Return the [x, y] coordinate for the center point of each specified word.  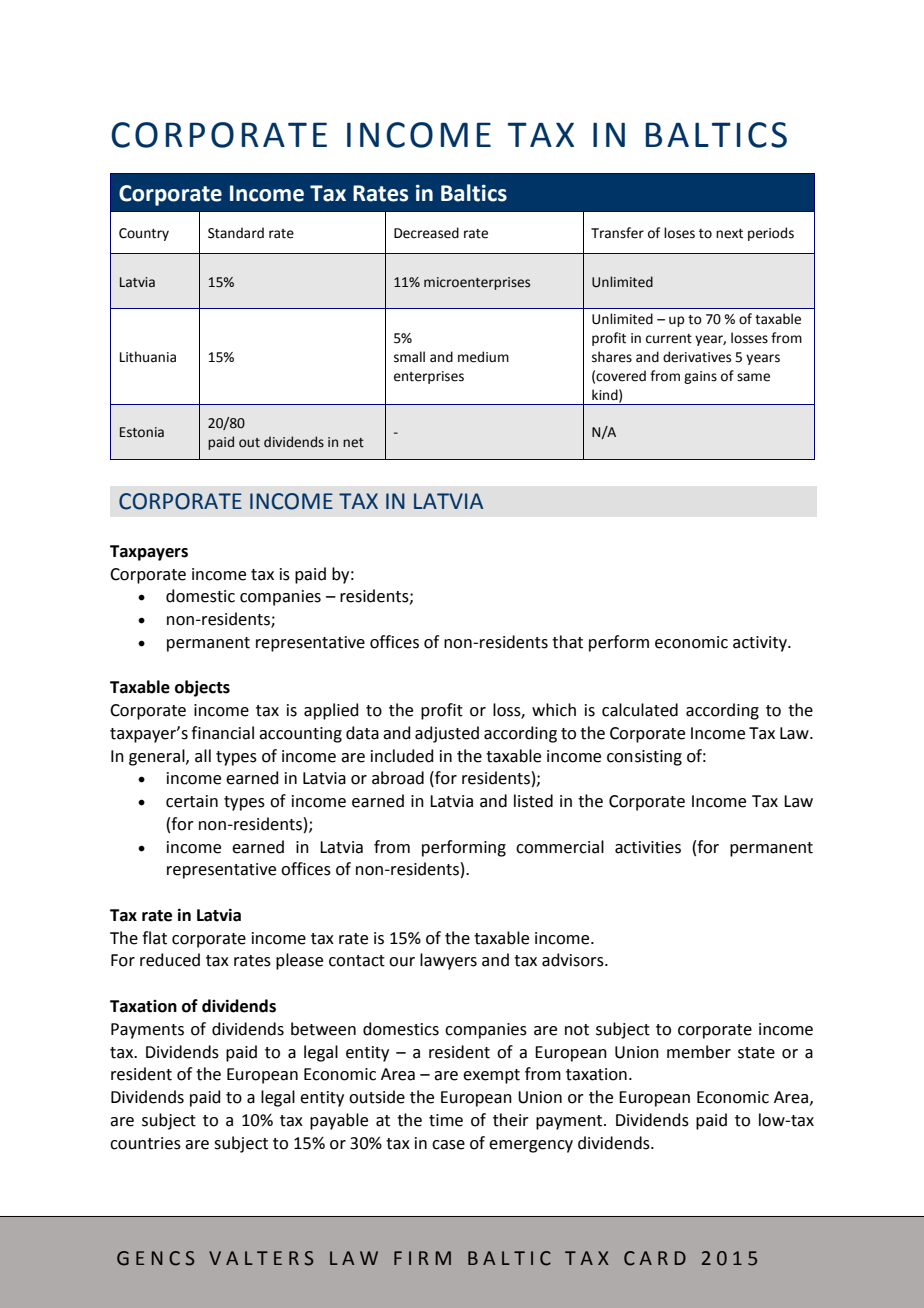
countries [145, 1143]
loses [679, 233]
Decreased [426, 233]
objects [202, 688]
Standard [236, 233]
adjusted [447, 734]
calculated [640, 710]
